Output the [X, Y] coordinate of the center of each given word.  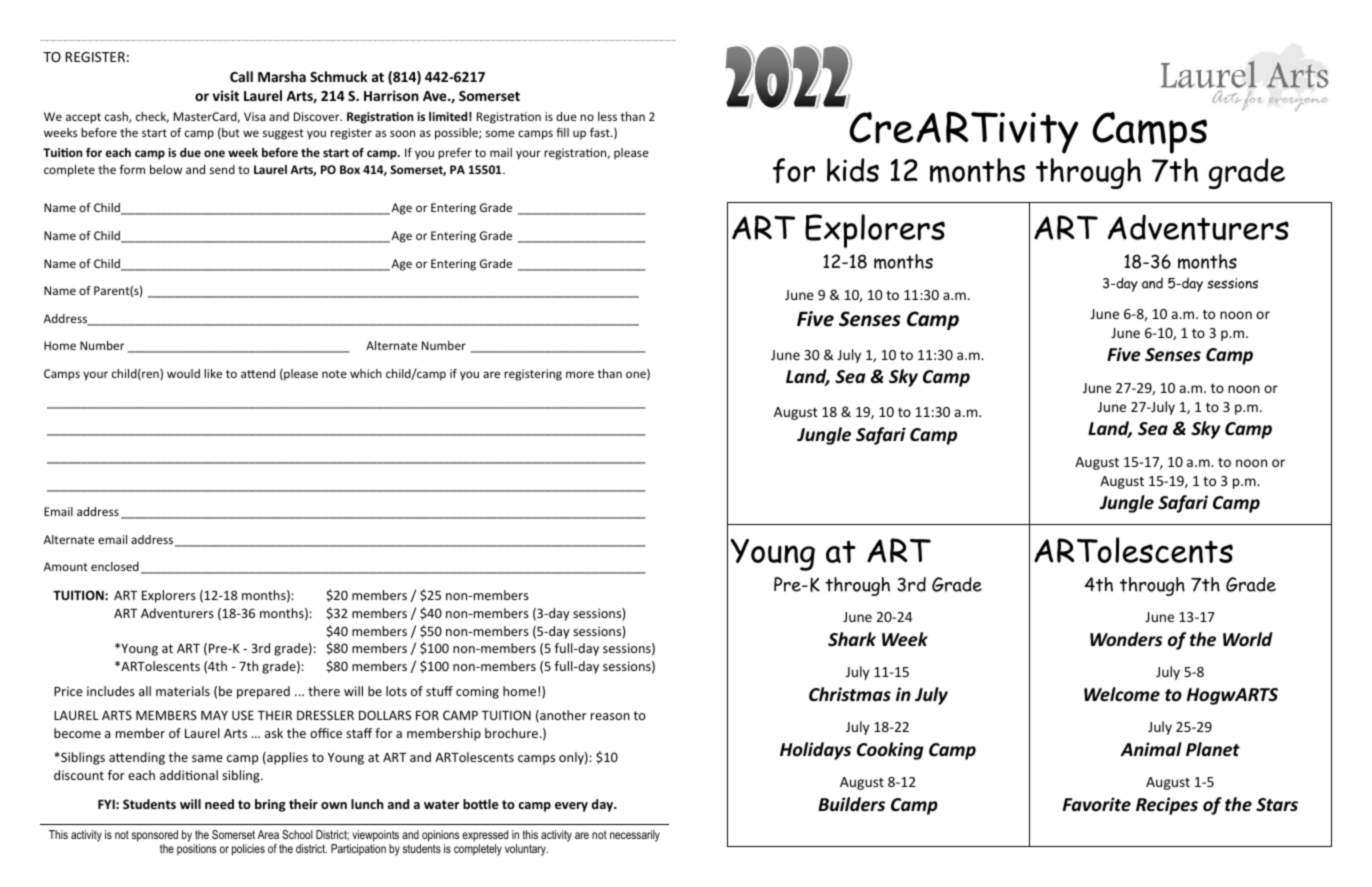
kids [853, 170]
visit [226, 95]
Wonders [1126, 639]
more [580, 374]
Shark [852, 639]
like [213, 373]
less [607, 116]
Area [268, 834]
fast [601, 132]
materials [183, 691]
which [366, 373]
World [1248, 639]
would [183, 373]
